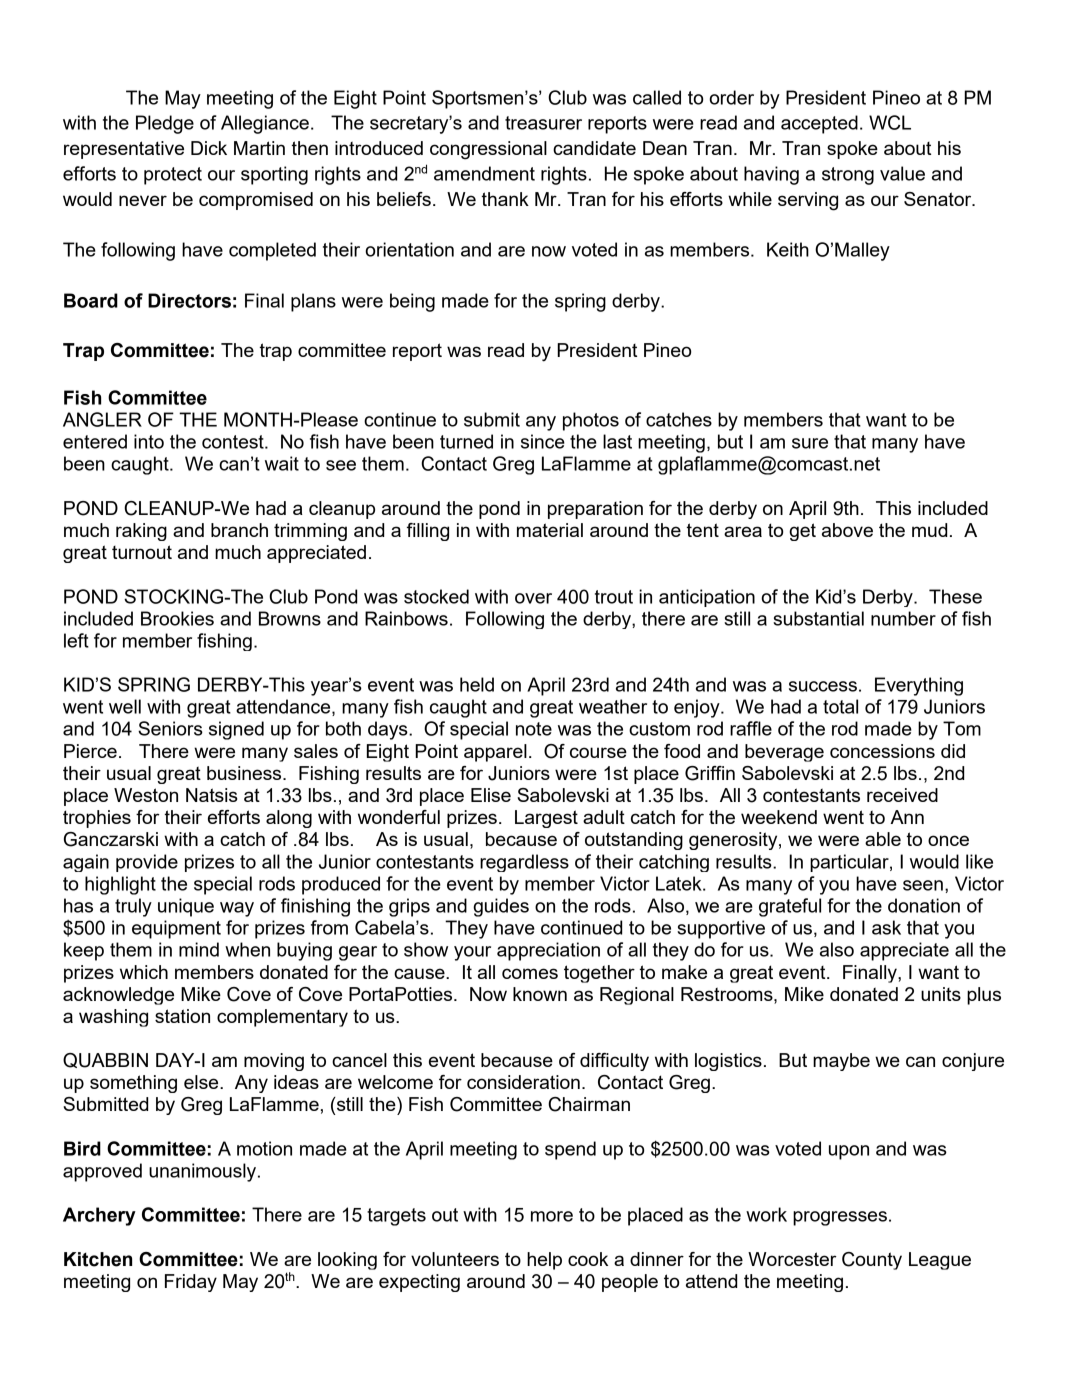  What do you see at coordinates (477, 684) in the image?
I see `held` at bounding box center [477, 684].
